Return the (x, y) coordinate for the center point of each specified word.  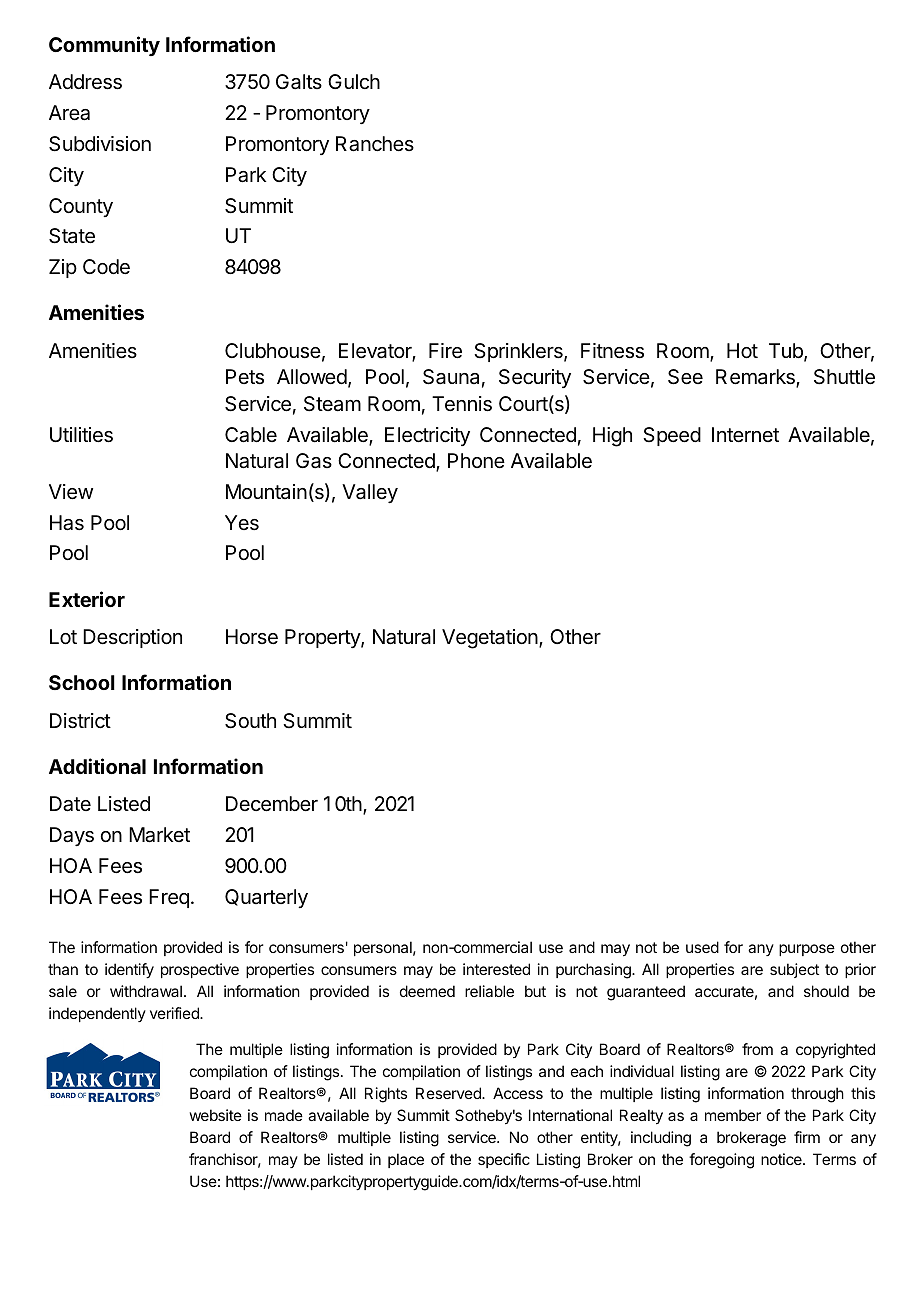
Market (159, 835)
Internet (745, 434)
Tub (787, 352)
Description (132, 638)
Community (104, 46)
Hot (742, 350)
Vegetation (491, 639)
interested (496, 969)
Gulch (354, 81)
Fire (445, 351)
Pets (245, 377)
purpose (807, 950)
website (215, 1115)
